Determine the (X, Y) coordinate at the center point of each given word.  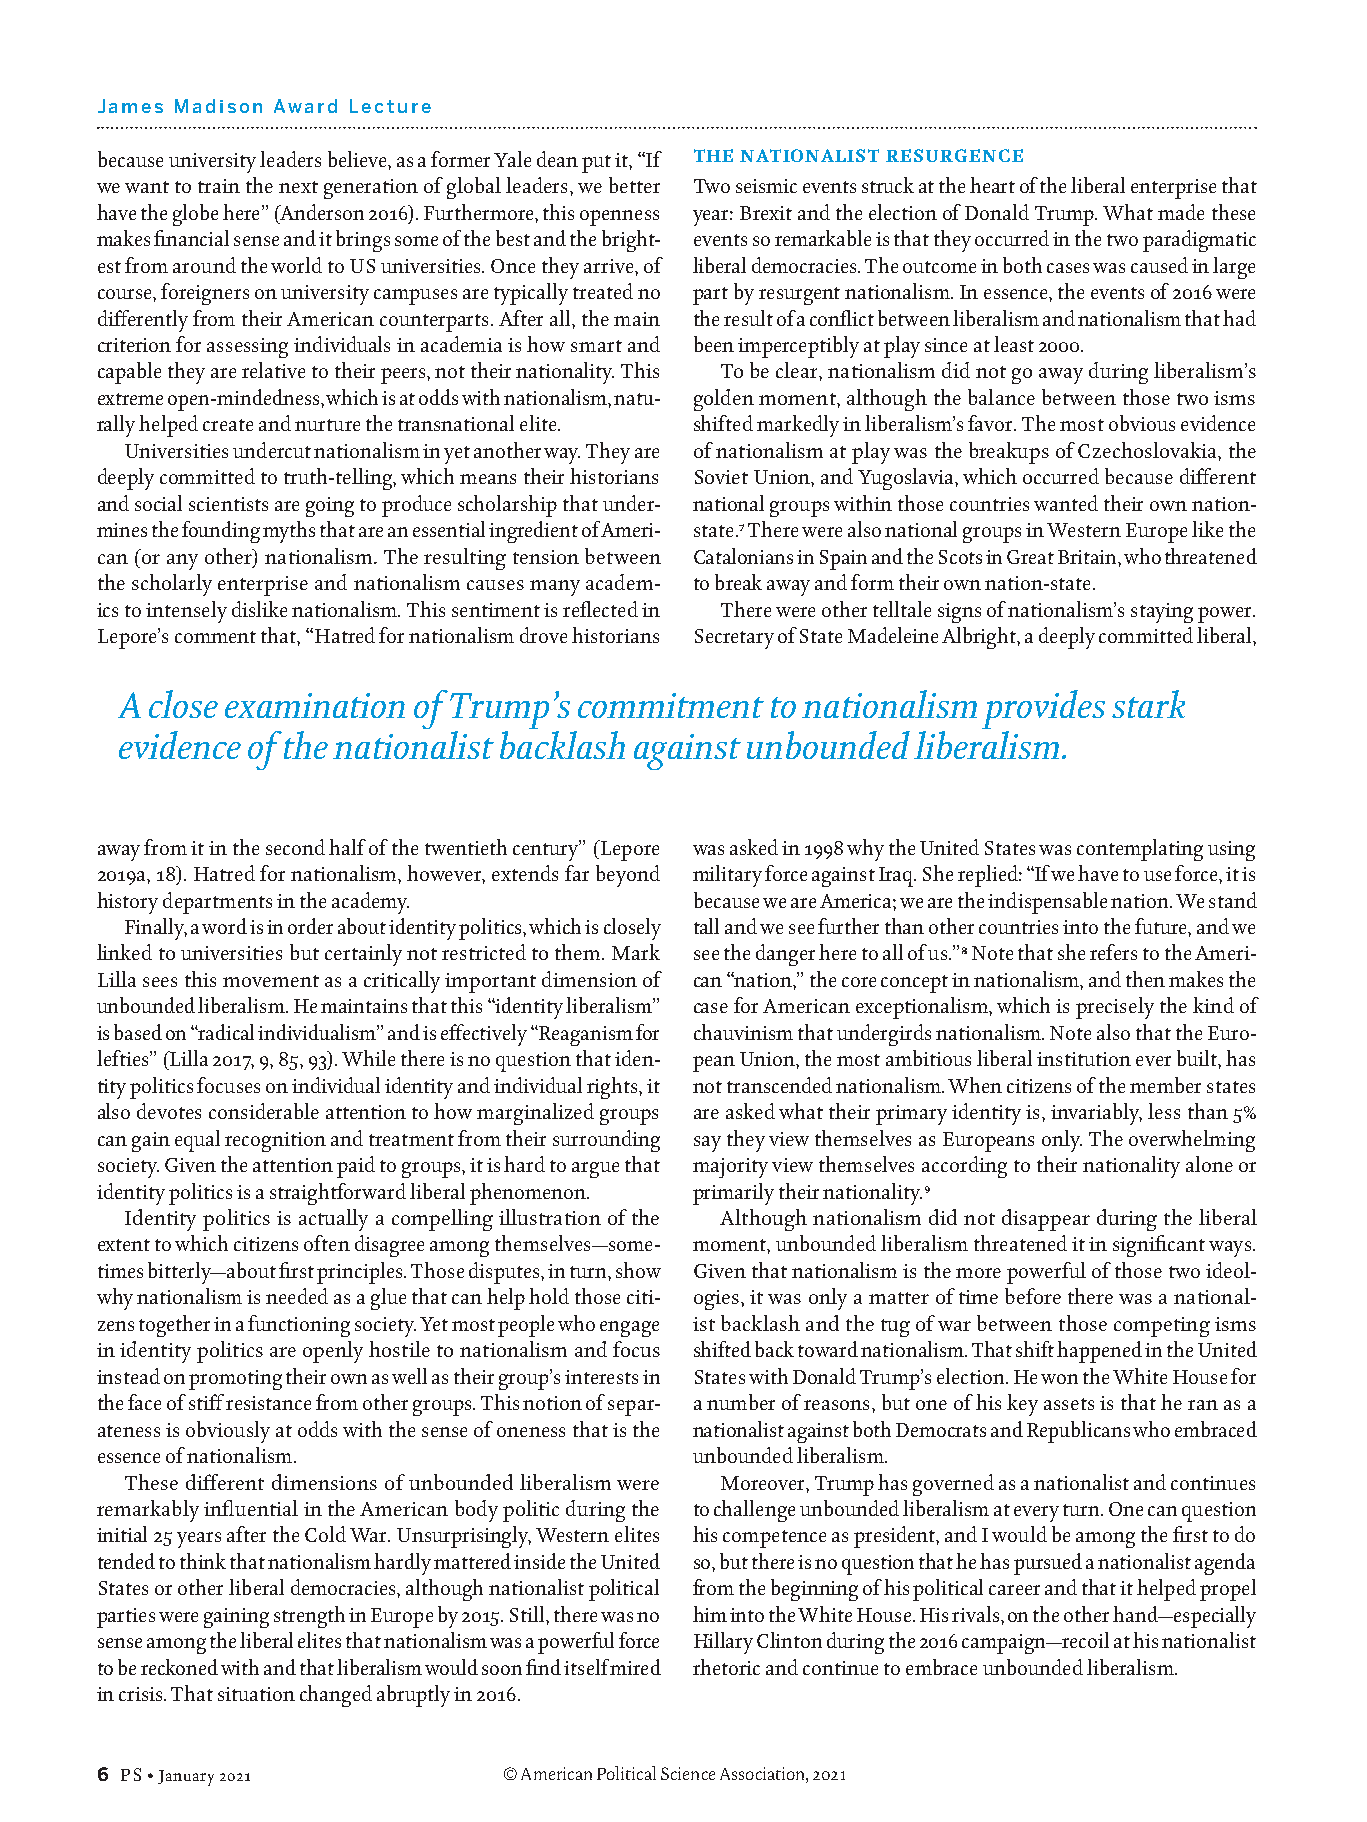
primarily (733, 1194)
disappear (1046, 1220)
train (219, 186)
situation (256, 1694)
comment (215, 637)
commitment (671, 705)
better (634, 185)
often (327, 1243)
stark (1148, 704)
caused (1159, 265)
